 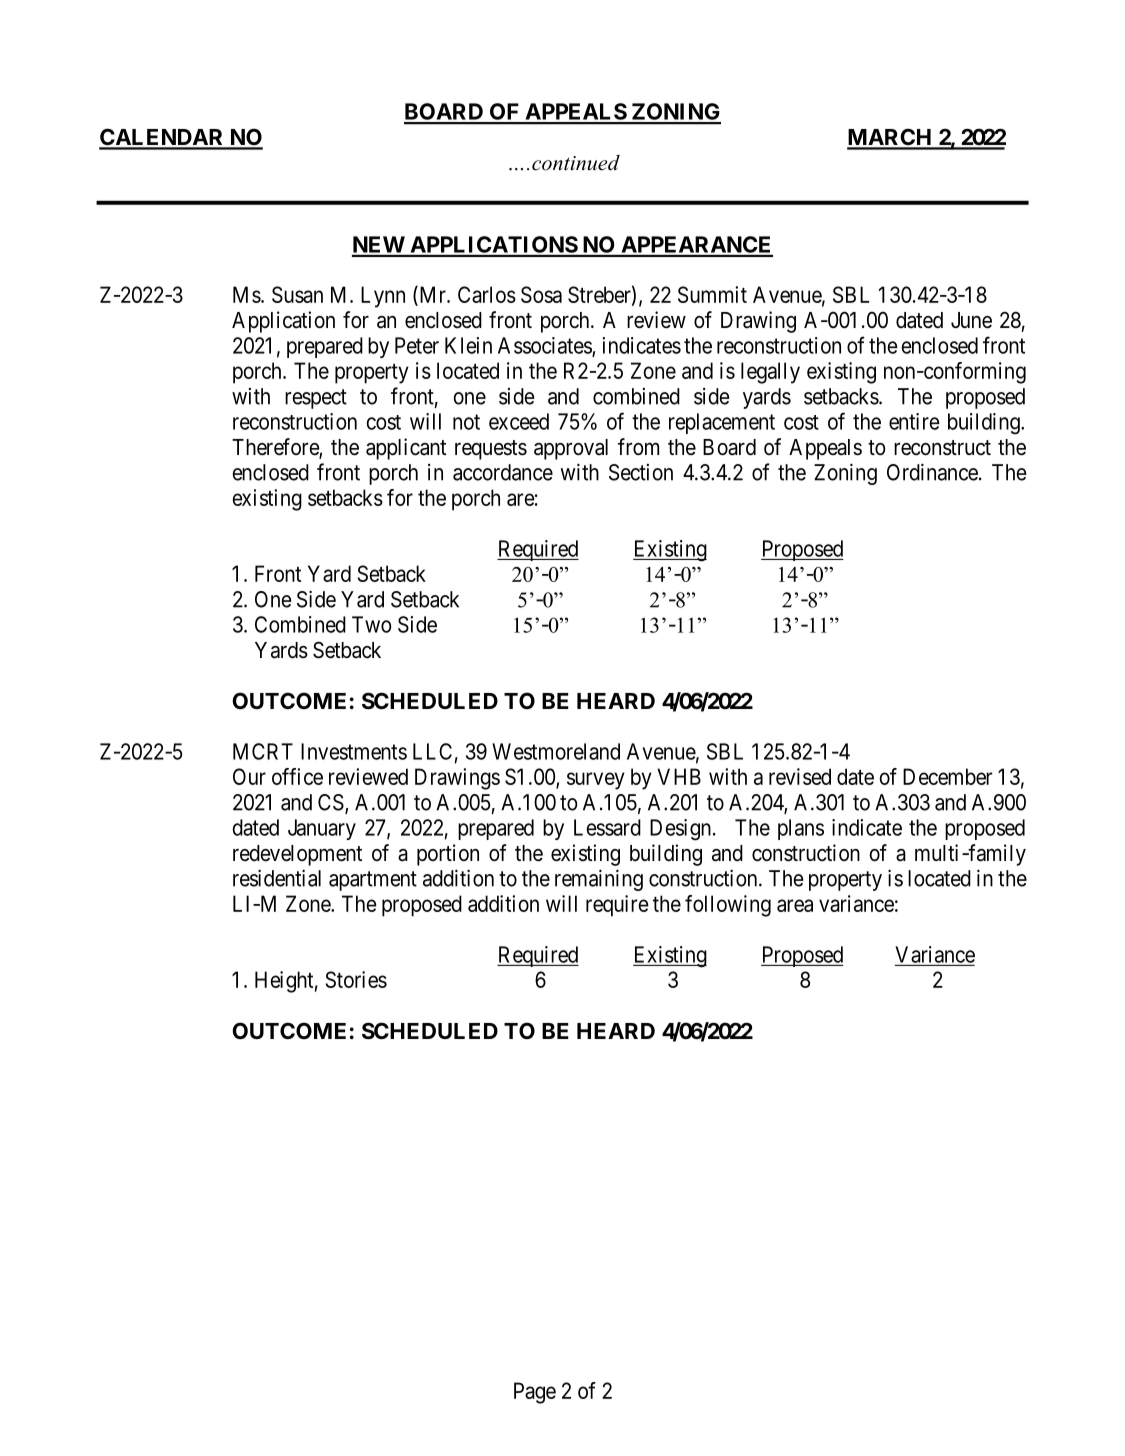 I want to click on Page, so click(x=535, y=1393).
